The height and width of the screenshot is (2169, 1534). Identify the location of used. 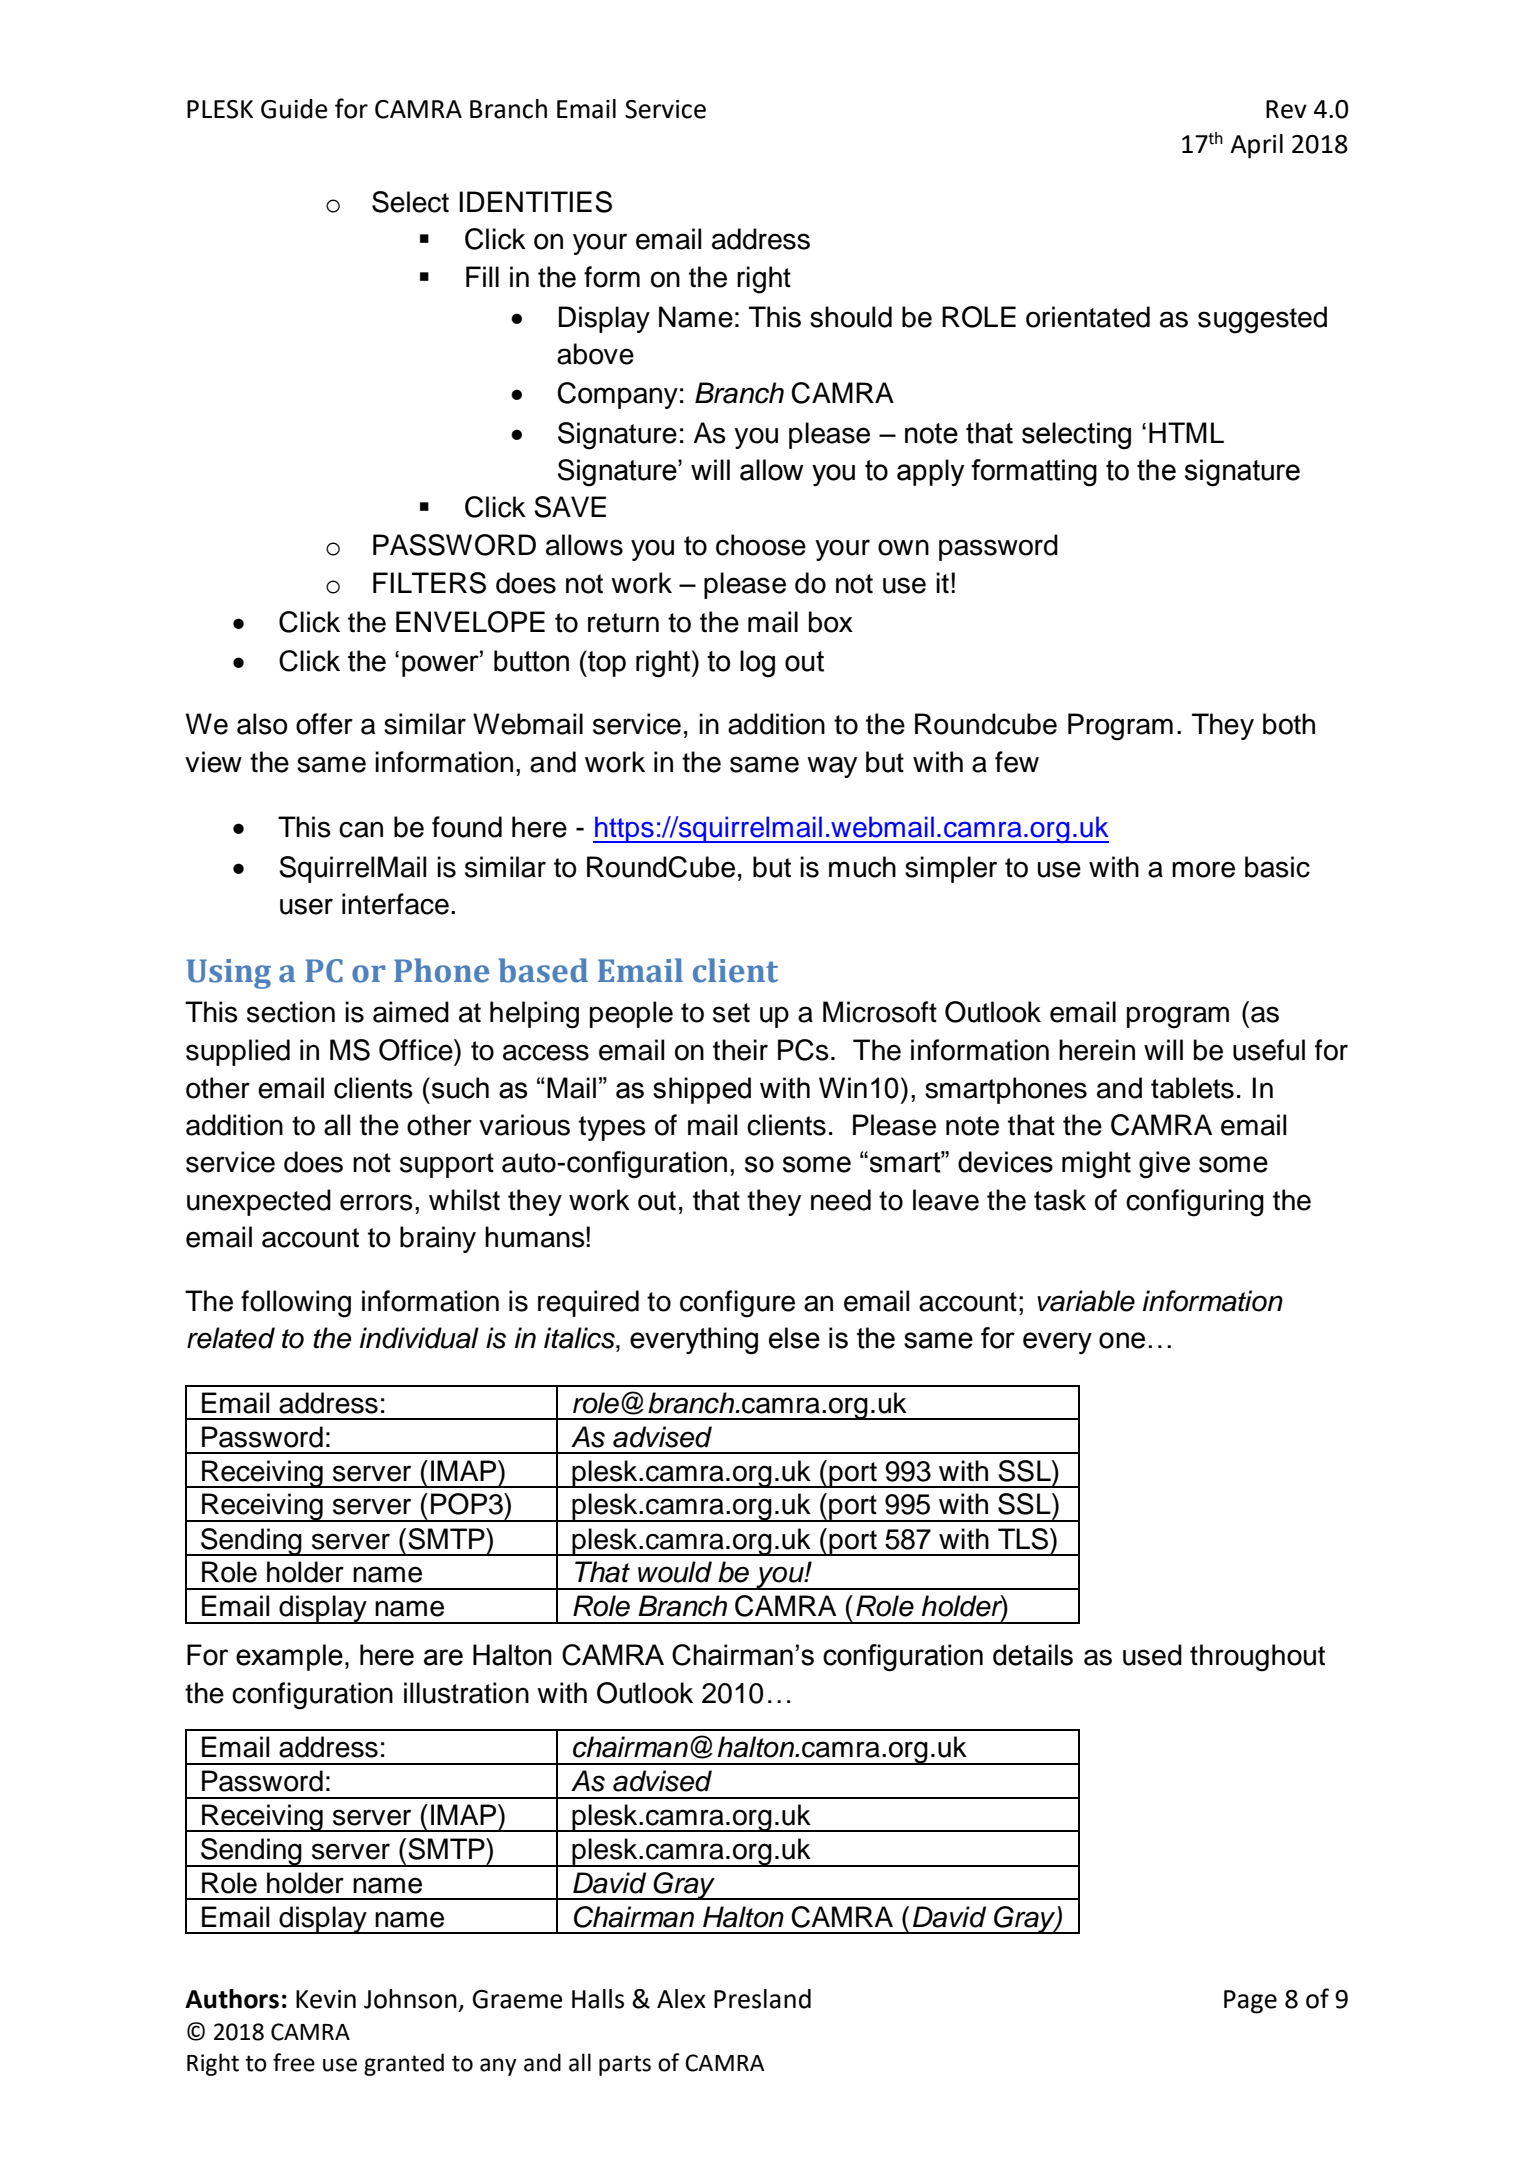
(1152, 1655).
